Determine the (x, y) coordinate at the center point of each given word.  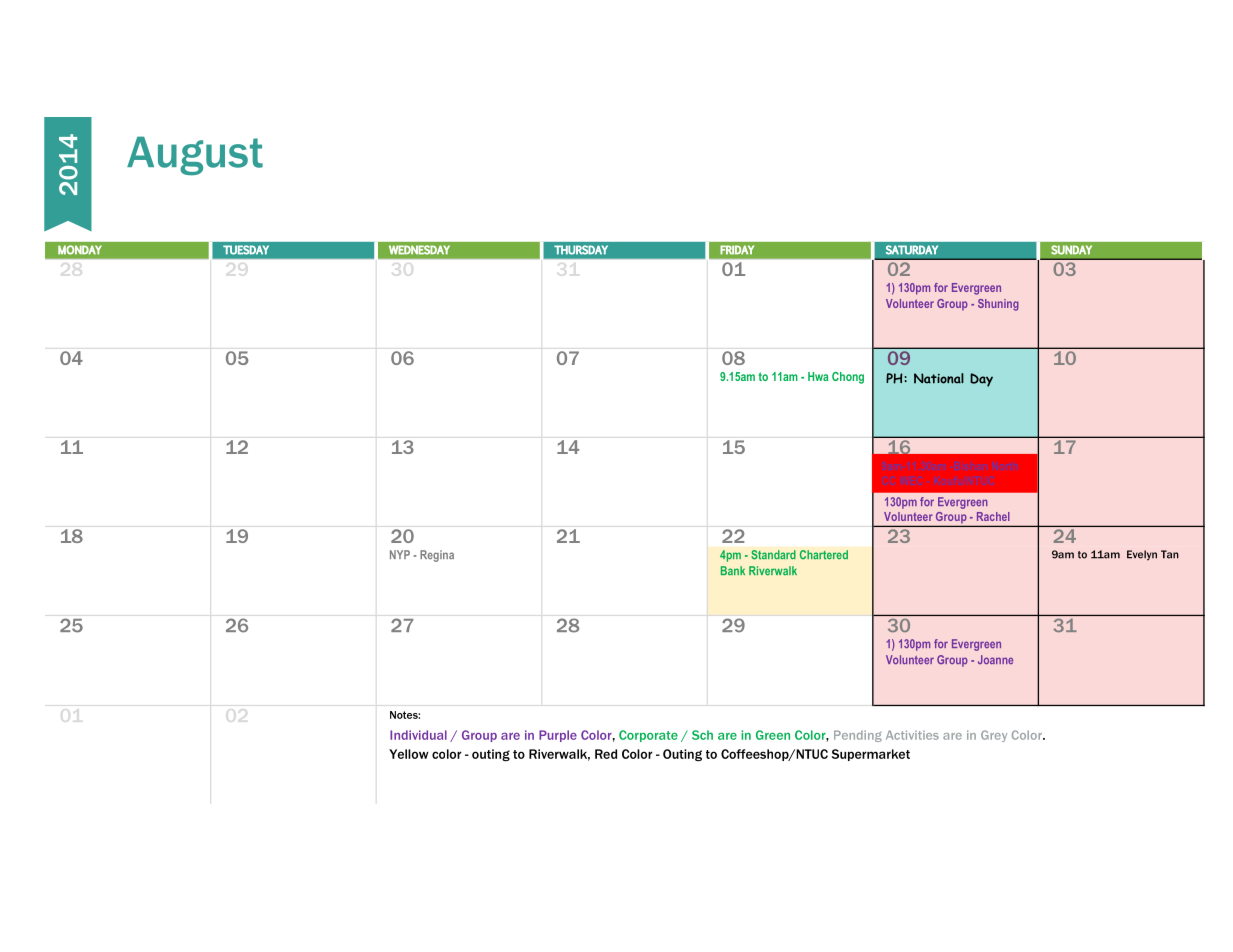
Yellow (408, 754)
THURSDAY (581, 250)
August (195, 156)
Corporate (648, 736)
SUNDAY (1071, 250)
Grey (994, 736)
